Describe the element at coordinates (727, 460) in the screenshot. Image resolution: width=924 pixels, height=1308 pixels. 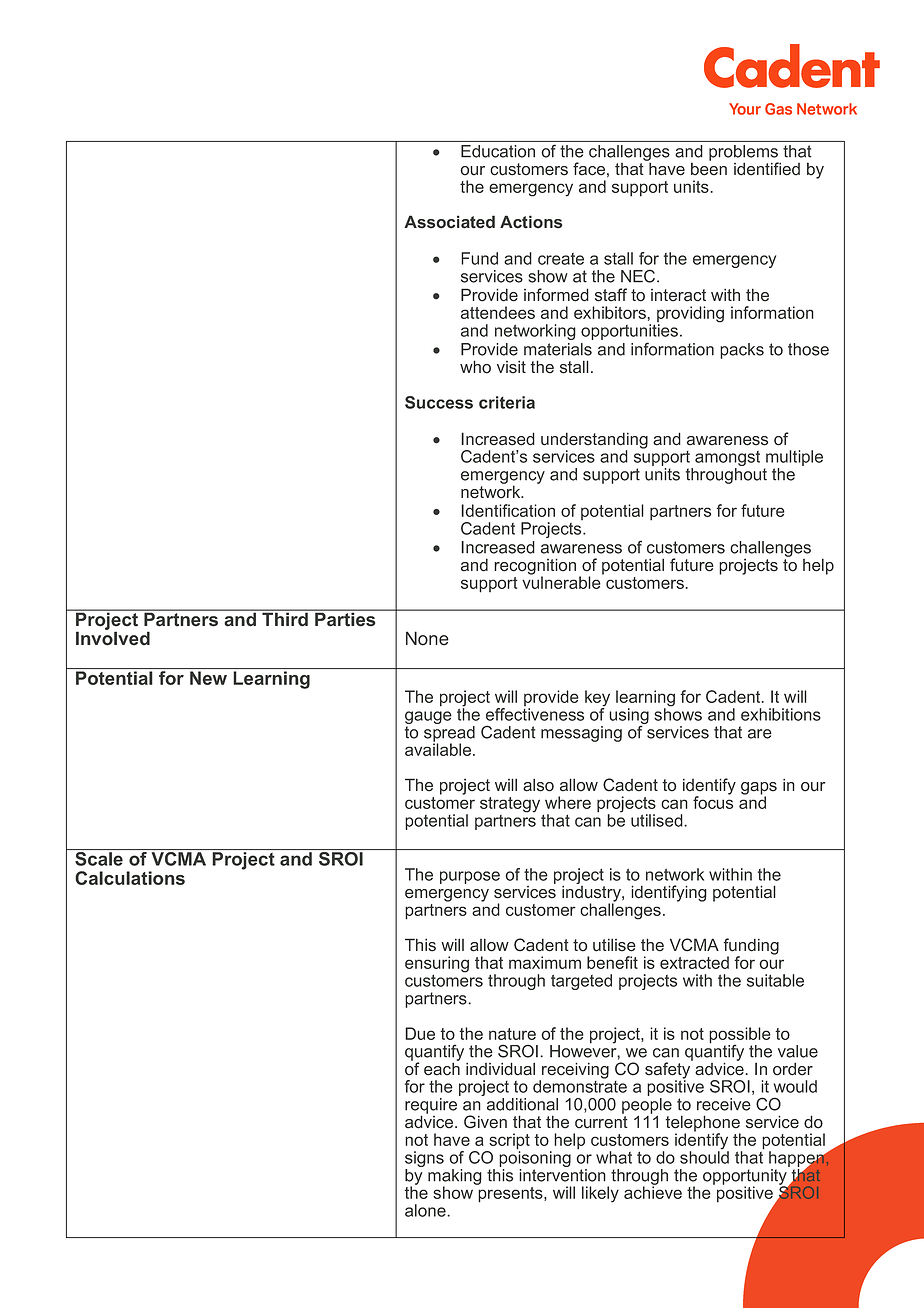
I see `amongst` at that location.
